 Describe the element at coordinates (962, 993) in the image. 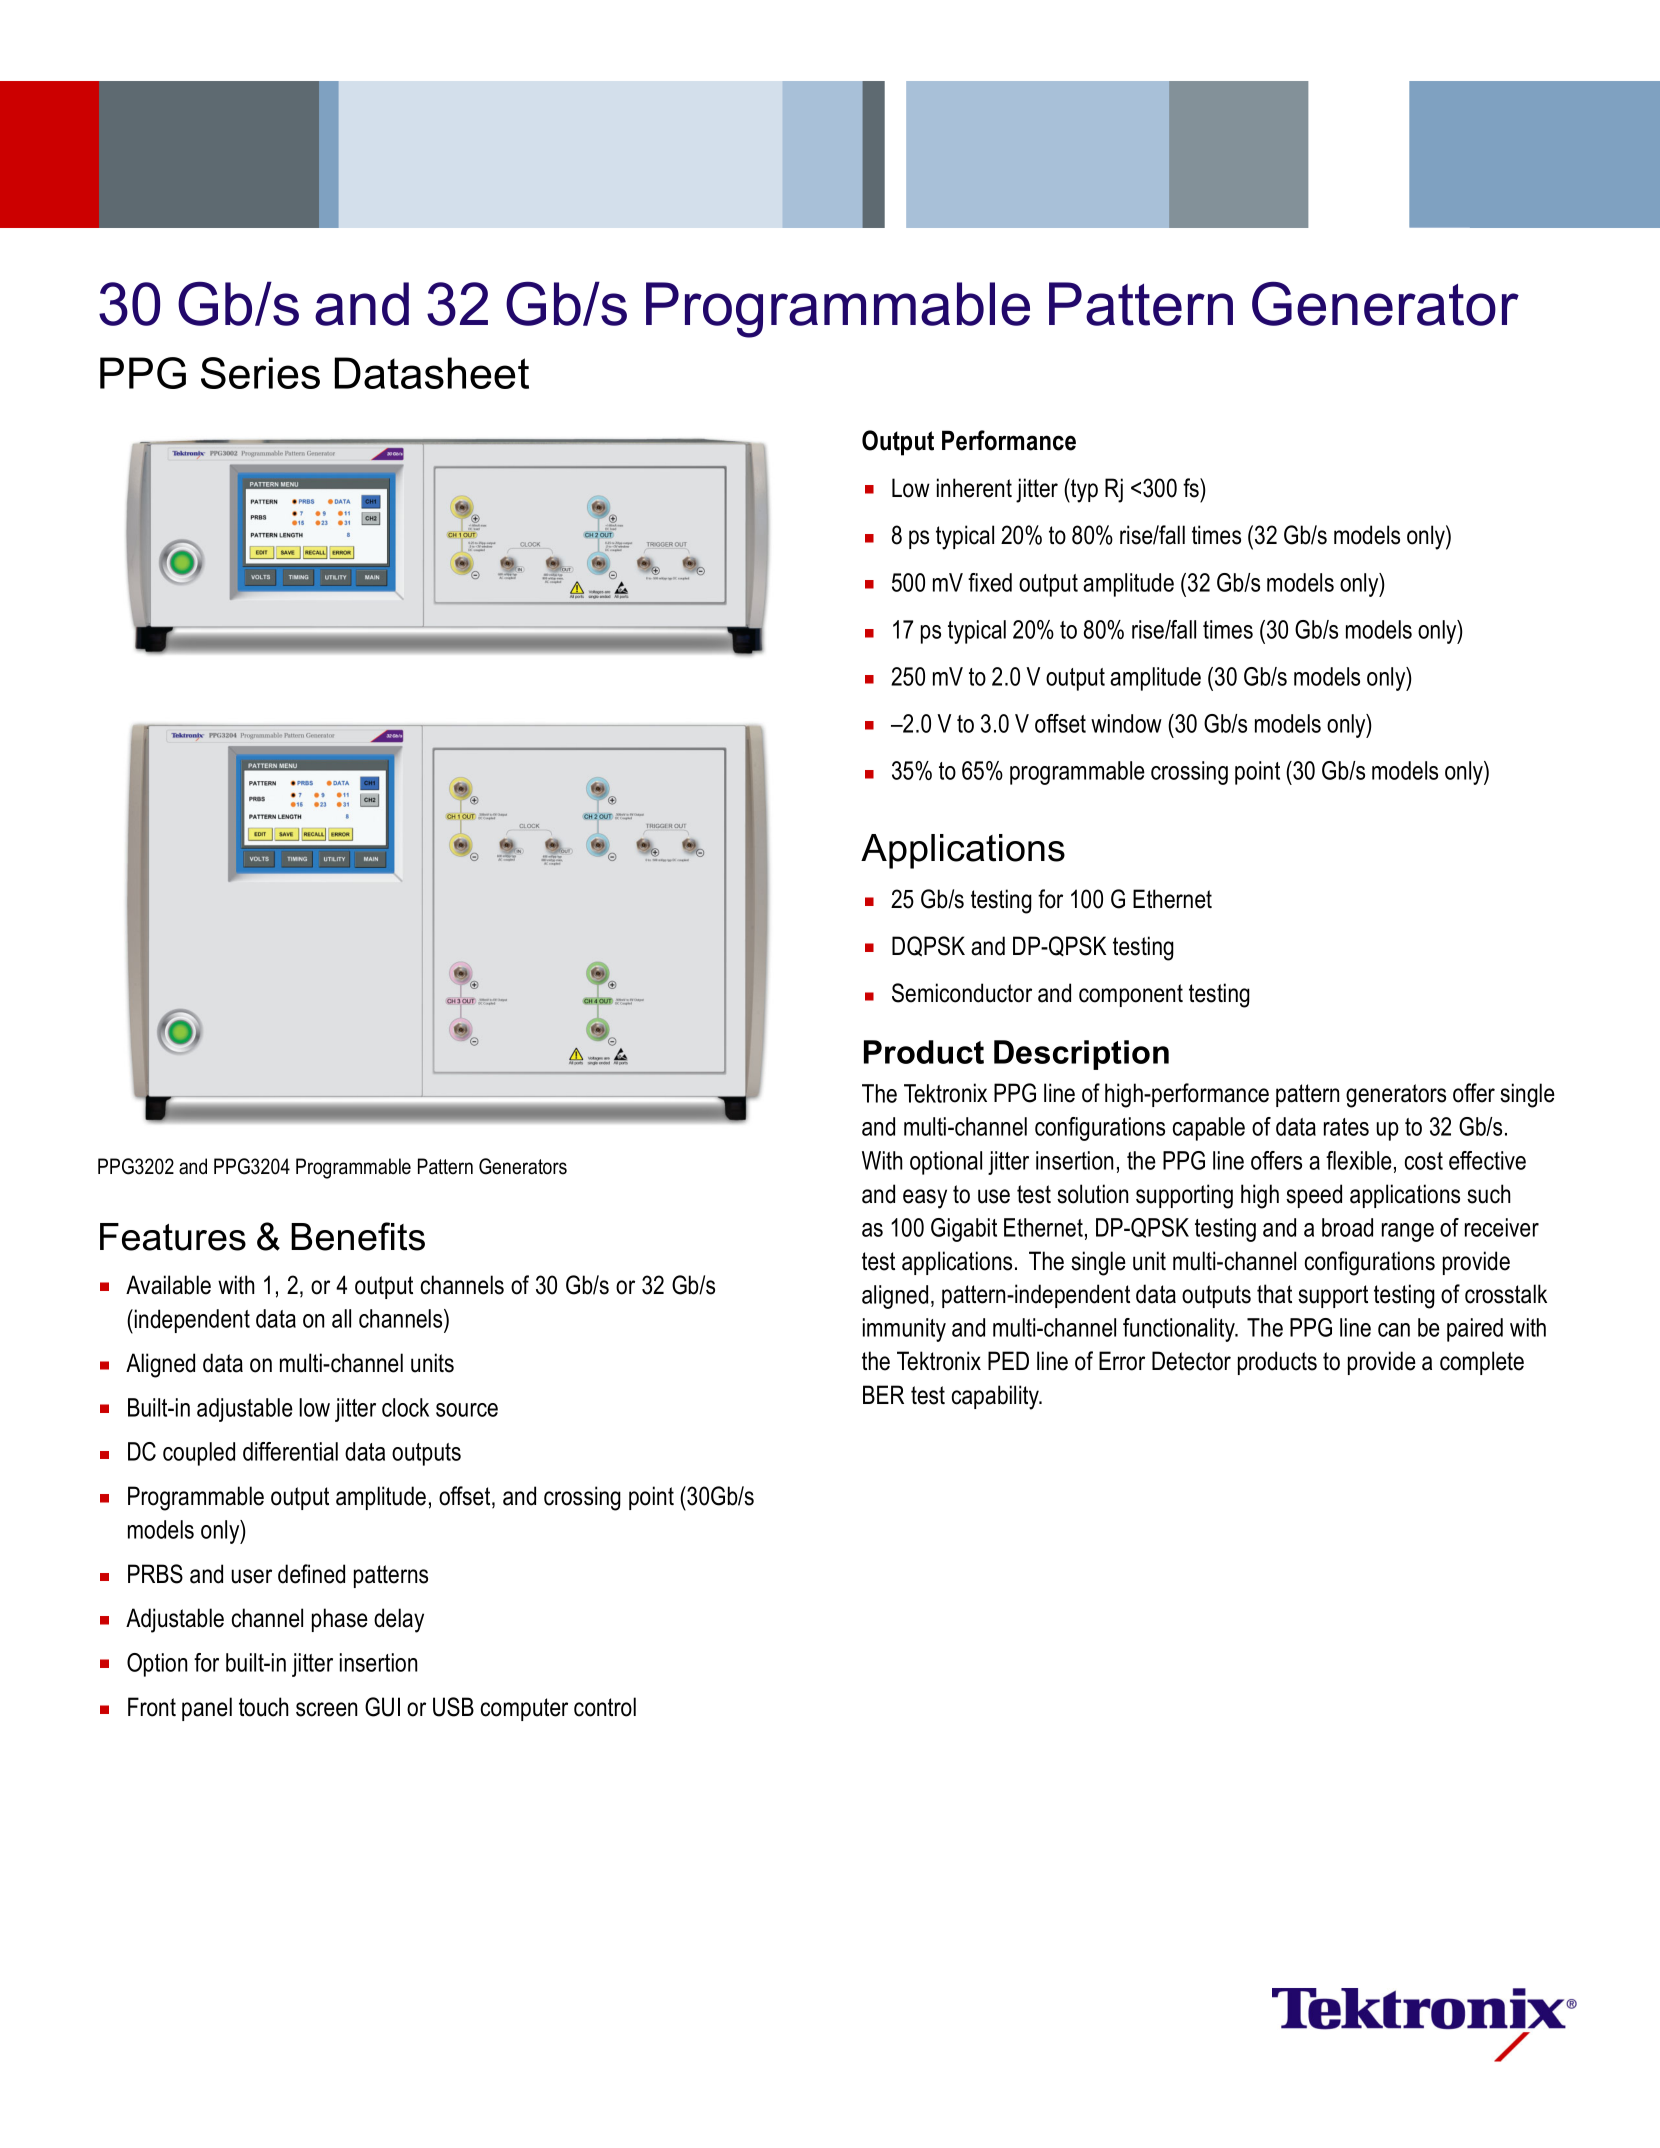

I see `Semiconductor` at that location.
